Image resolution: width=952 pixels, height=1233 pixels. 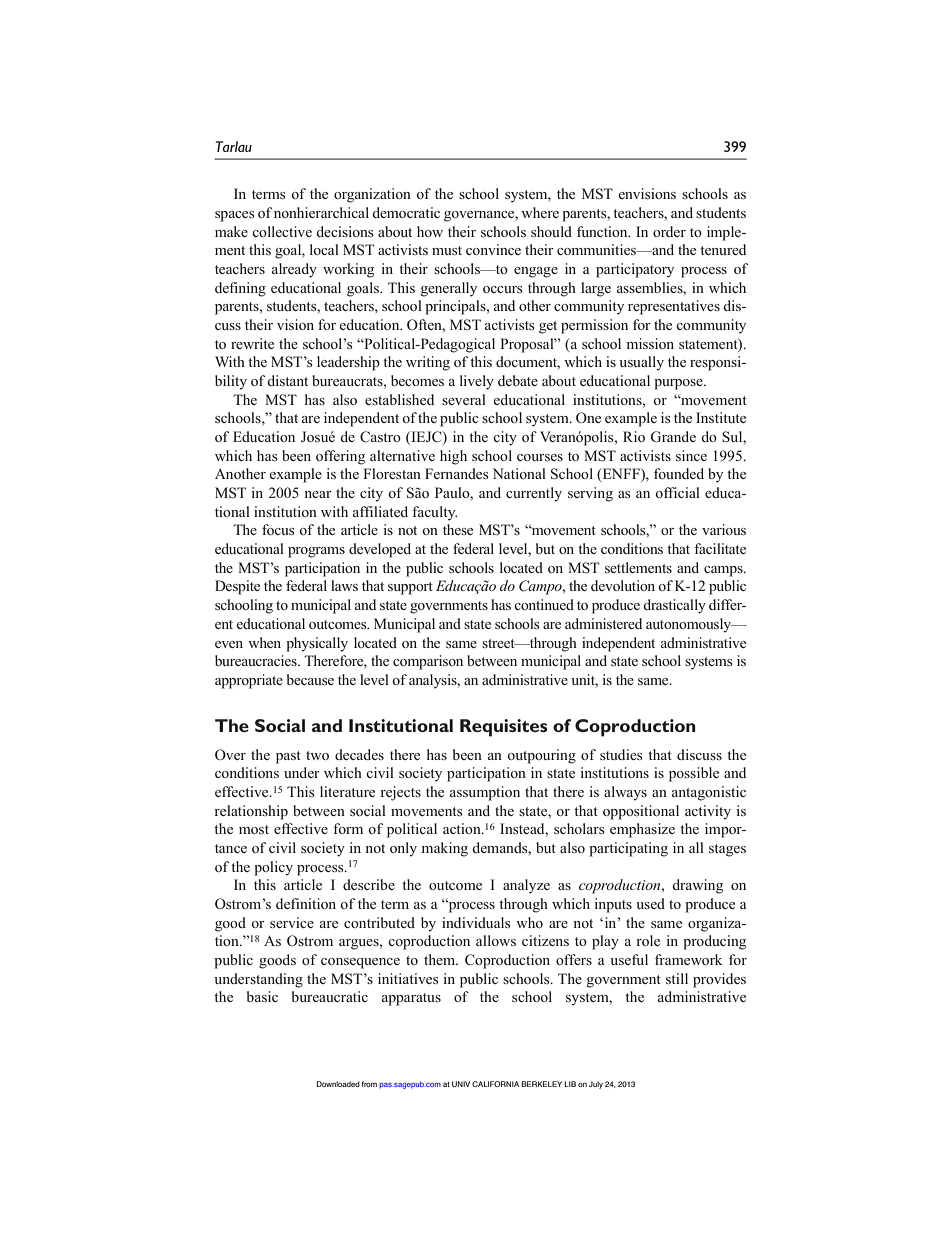 What do you see at coordinates (288, 757) in the screenshot?
I see `past` at bounding box center [288, 757].
